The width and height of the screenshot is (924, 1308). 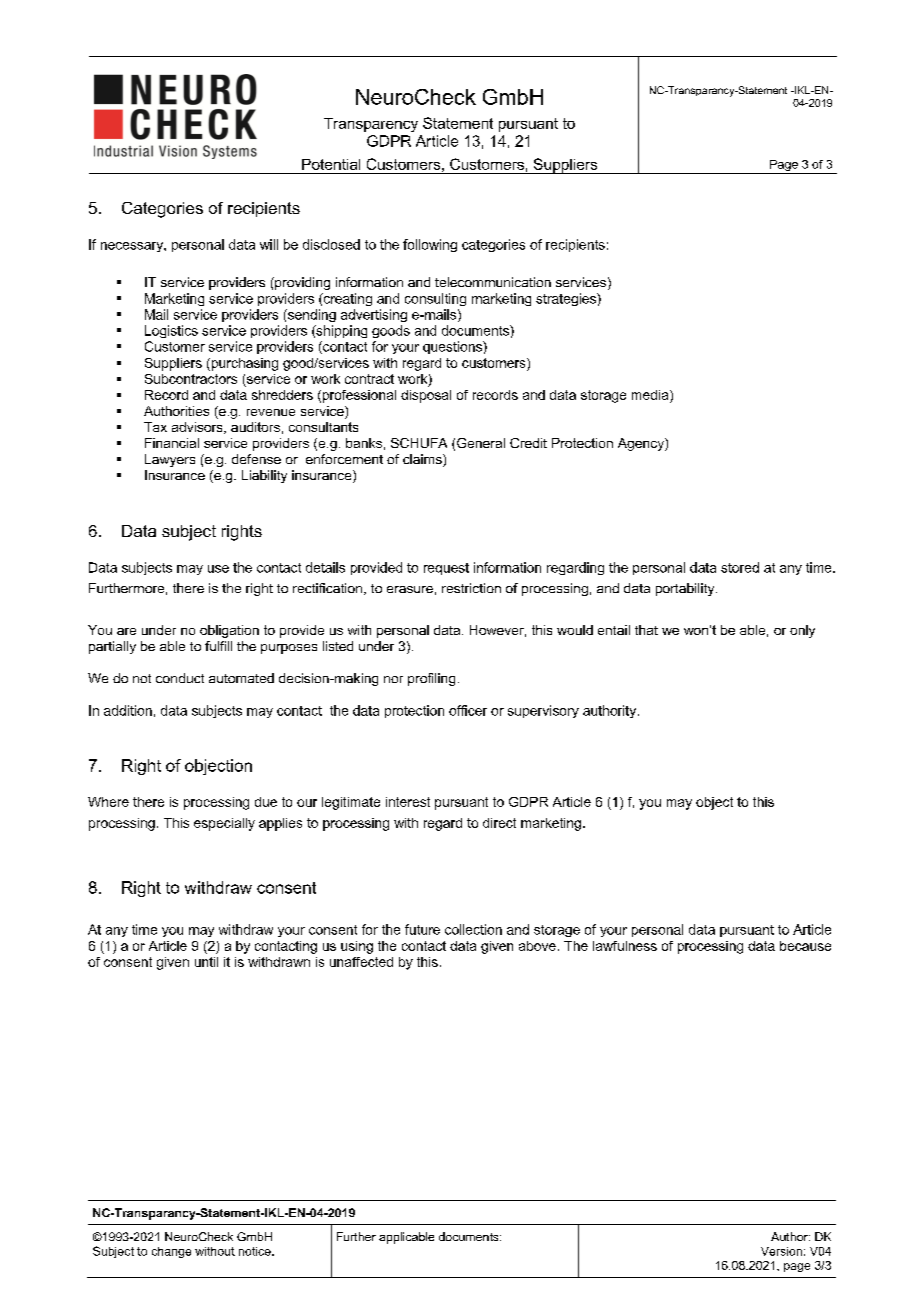 What do you see at coordinates (430, 245) in the screenshot?
I see `following` at bounding box center [430, 245].
